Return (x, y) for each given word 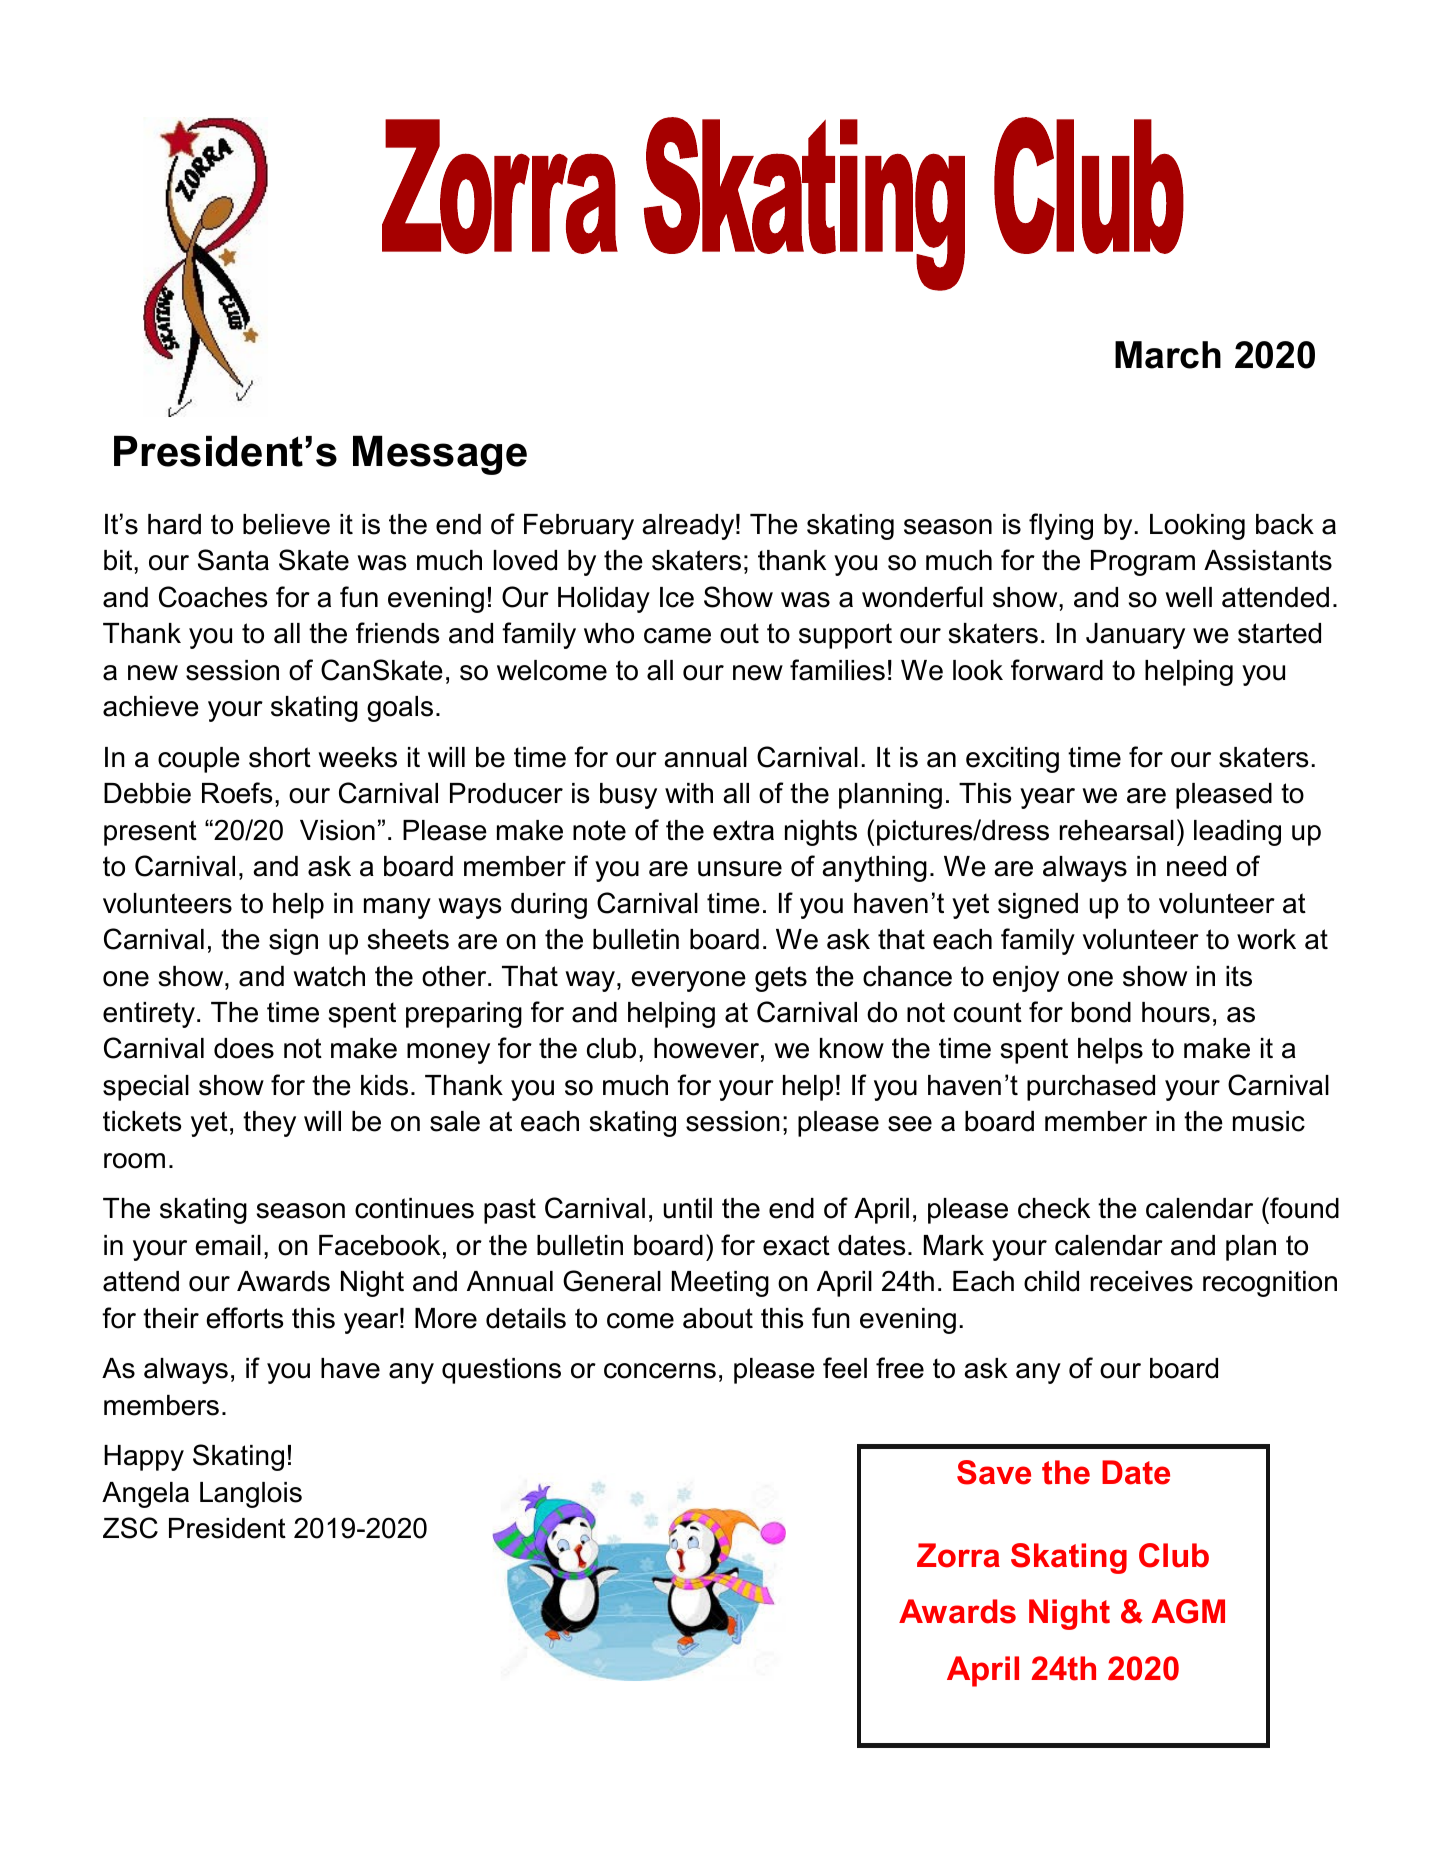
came (677, 636)
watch (329, 976)
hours (1176, 1012)
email (228, 1245)
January (1135, 636)
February (579, 527)
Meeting (720, 1284)
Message (440, 455)
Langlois (251, 1495)
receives (1142, 1281)
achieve (151, 706)
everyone (688, 981)
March (1168, 355)
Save (994, 1472)
